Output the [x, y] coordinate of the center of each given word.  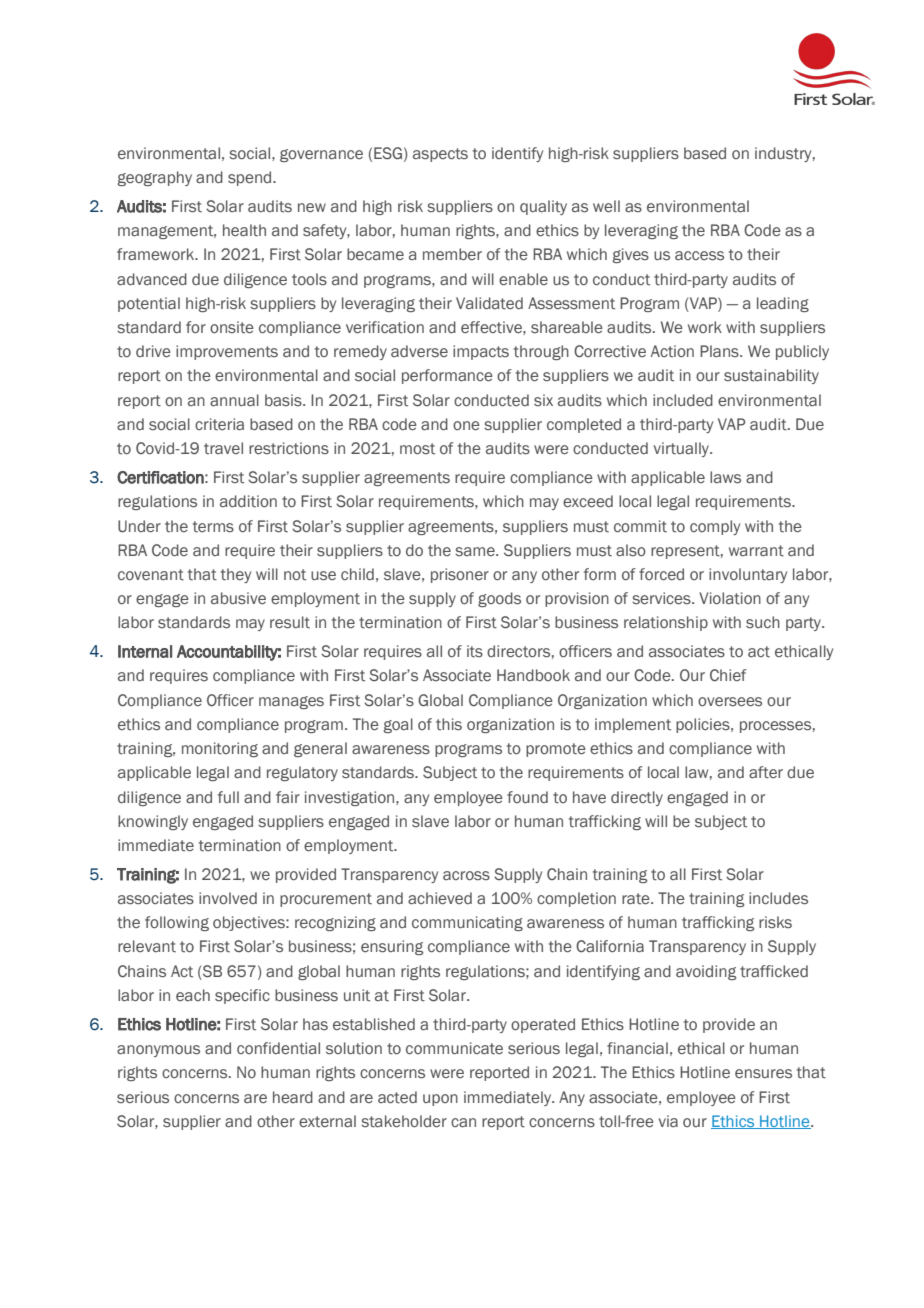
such [763, 622]
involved [228, 898]
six [543, 400]
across [466, 875]
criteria [219, 424]
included [683, 400]
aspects [440, 155]
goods [499, 599]
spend [251, 178]
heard [293, 1097]
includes [778, 898]
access [699, 256]
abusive [238, 598]
